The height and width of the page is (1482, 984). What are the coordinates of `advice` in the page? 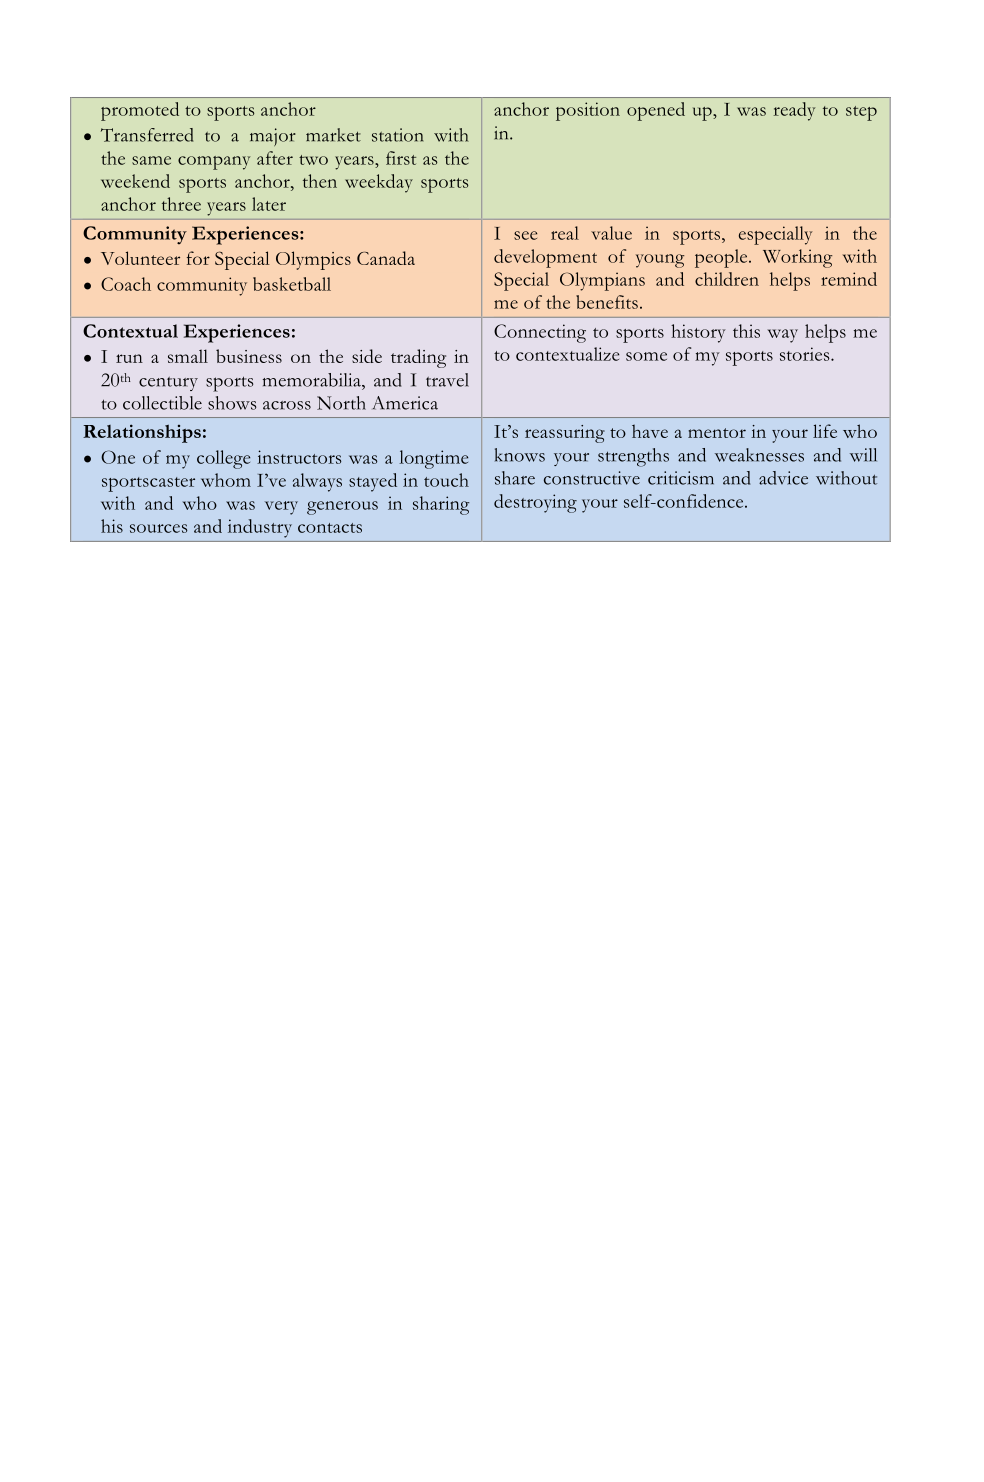 It's located at (783, 478).
